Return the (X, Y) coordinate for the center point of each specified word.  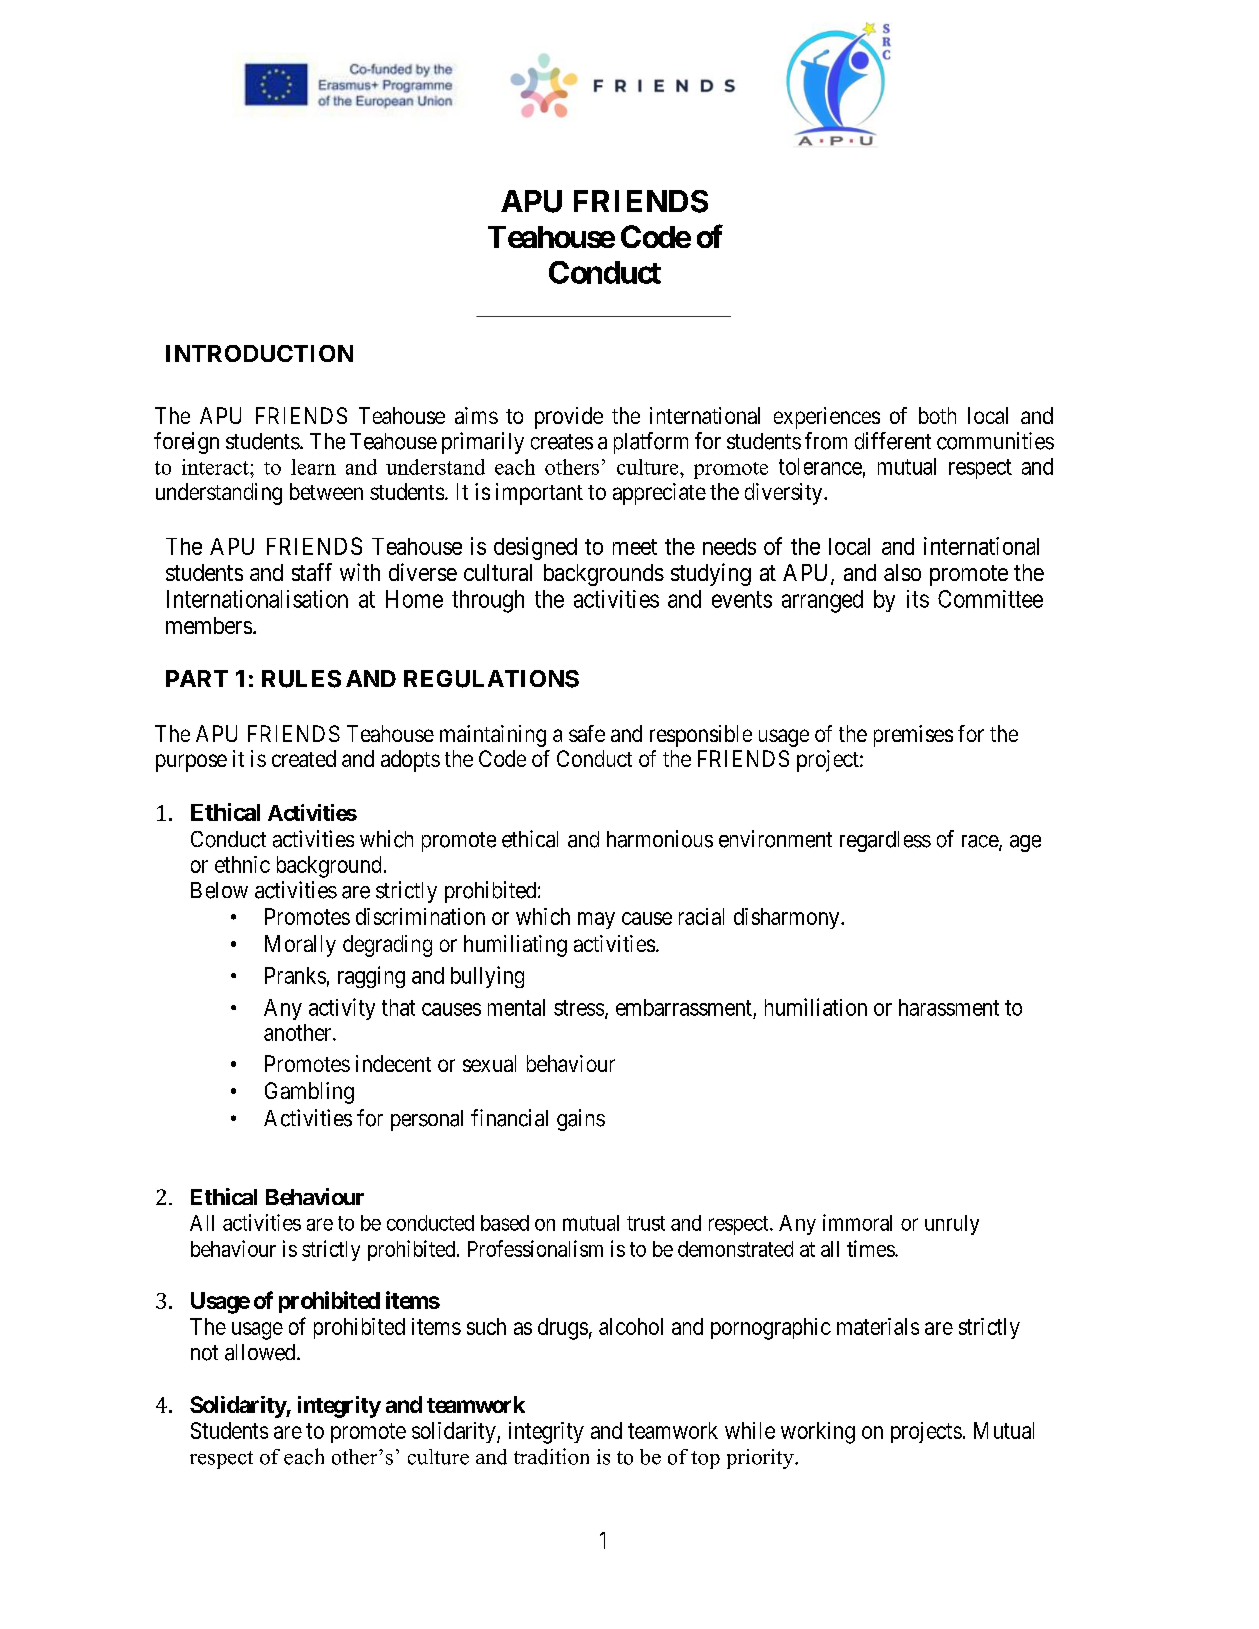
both (937, 415)
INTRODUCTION (259, 353)
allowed (261, 1352)
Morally (300, 946)
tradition (551, 1456)
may (596, 920)
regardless (885, 841)
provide (569, 418)
